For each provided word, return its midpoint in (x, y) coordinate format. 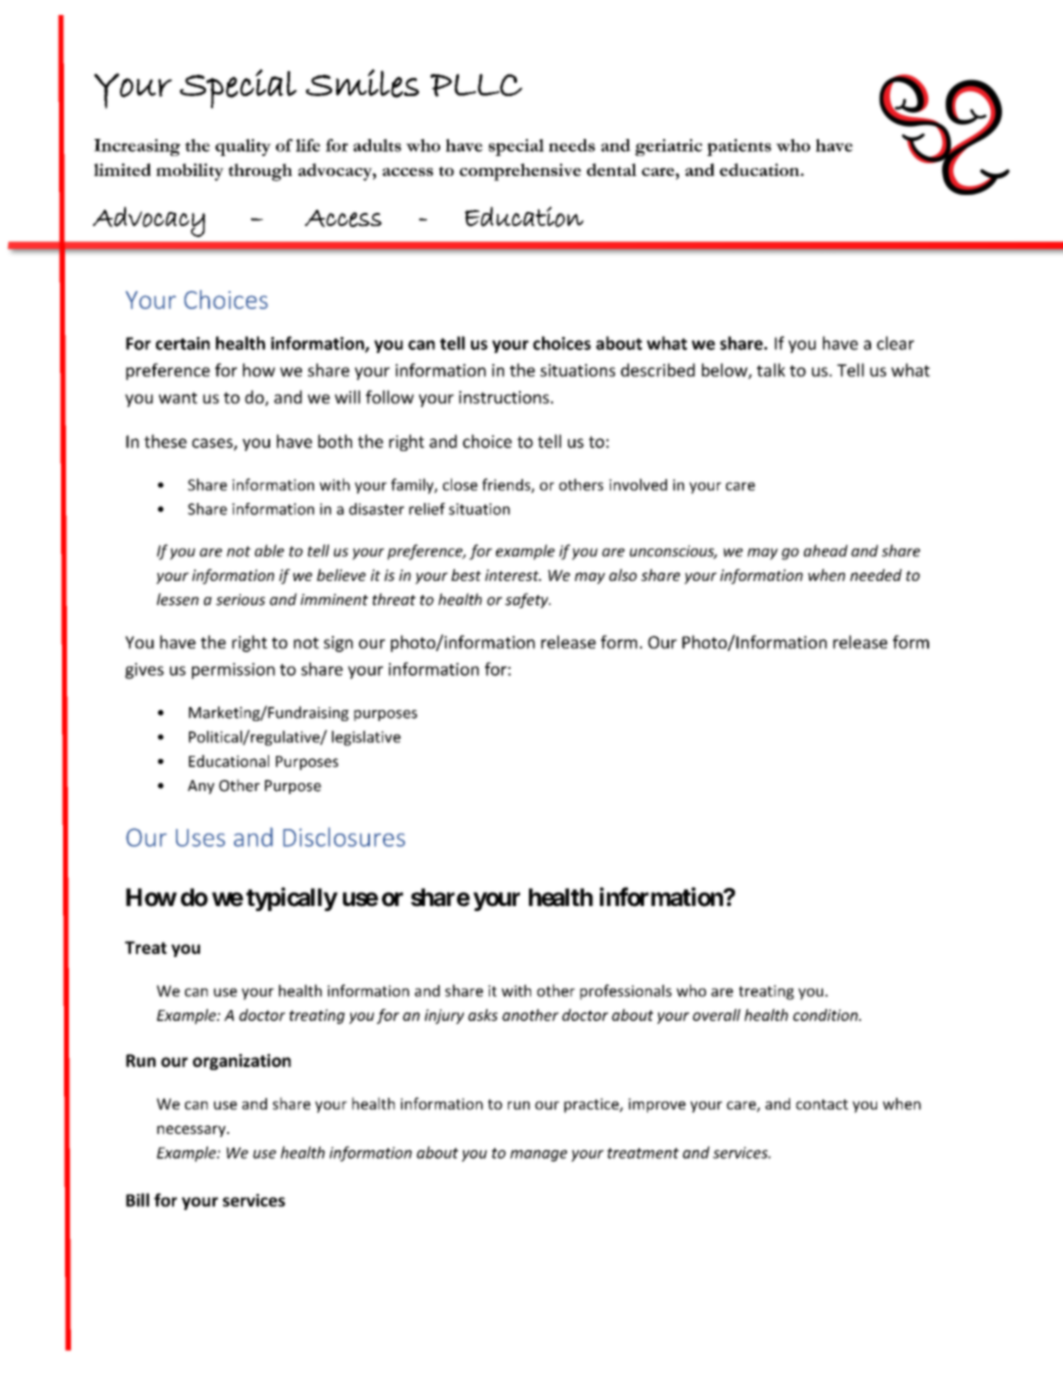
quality (243, 147)
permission (233, 671)
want (178, 398)
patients (739, 147)
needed (876, 575)
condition (826, 1015)
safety (528, 600)
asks (483, 1015)
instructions (504, 397)
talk (771, 370)
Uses (200, 838)
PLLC (476, 85)
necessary (192, 1131)
